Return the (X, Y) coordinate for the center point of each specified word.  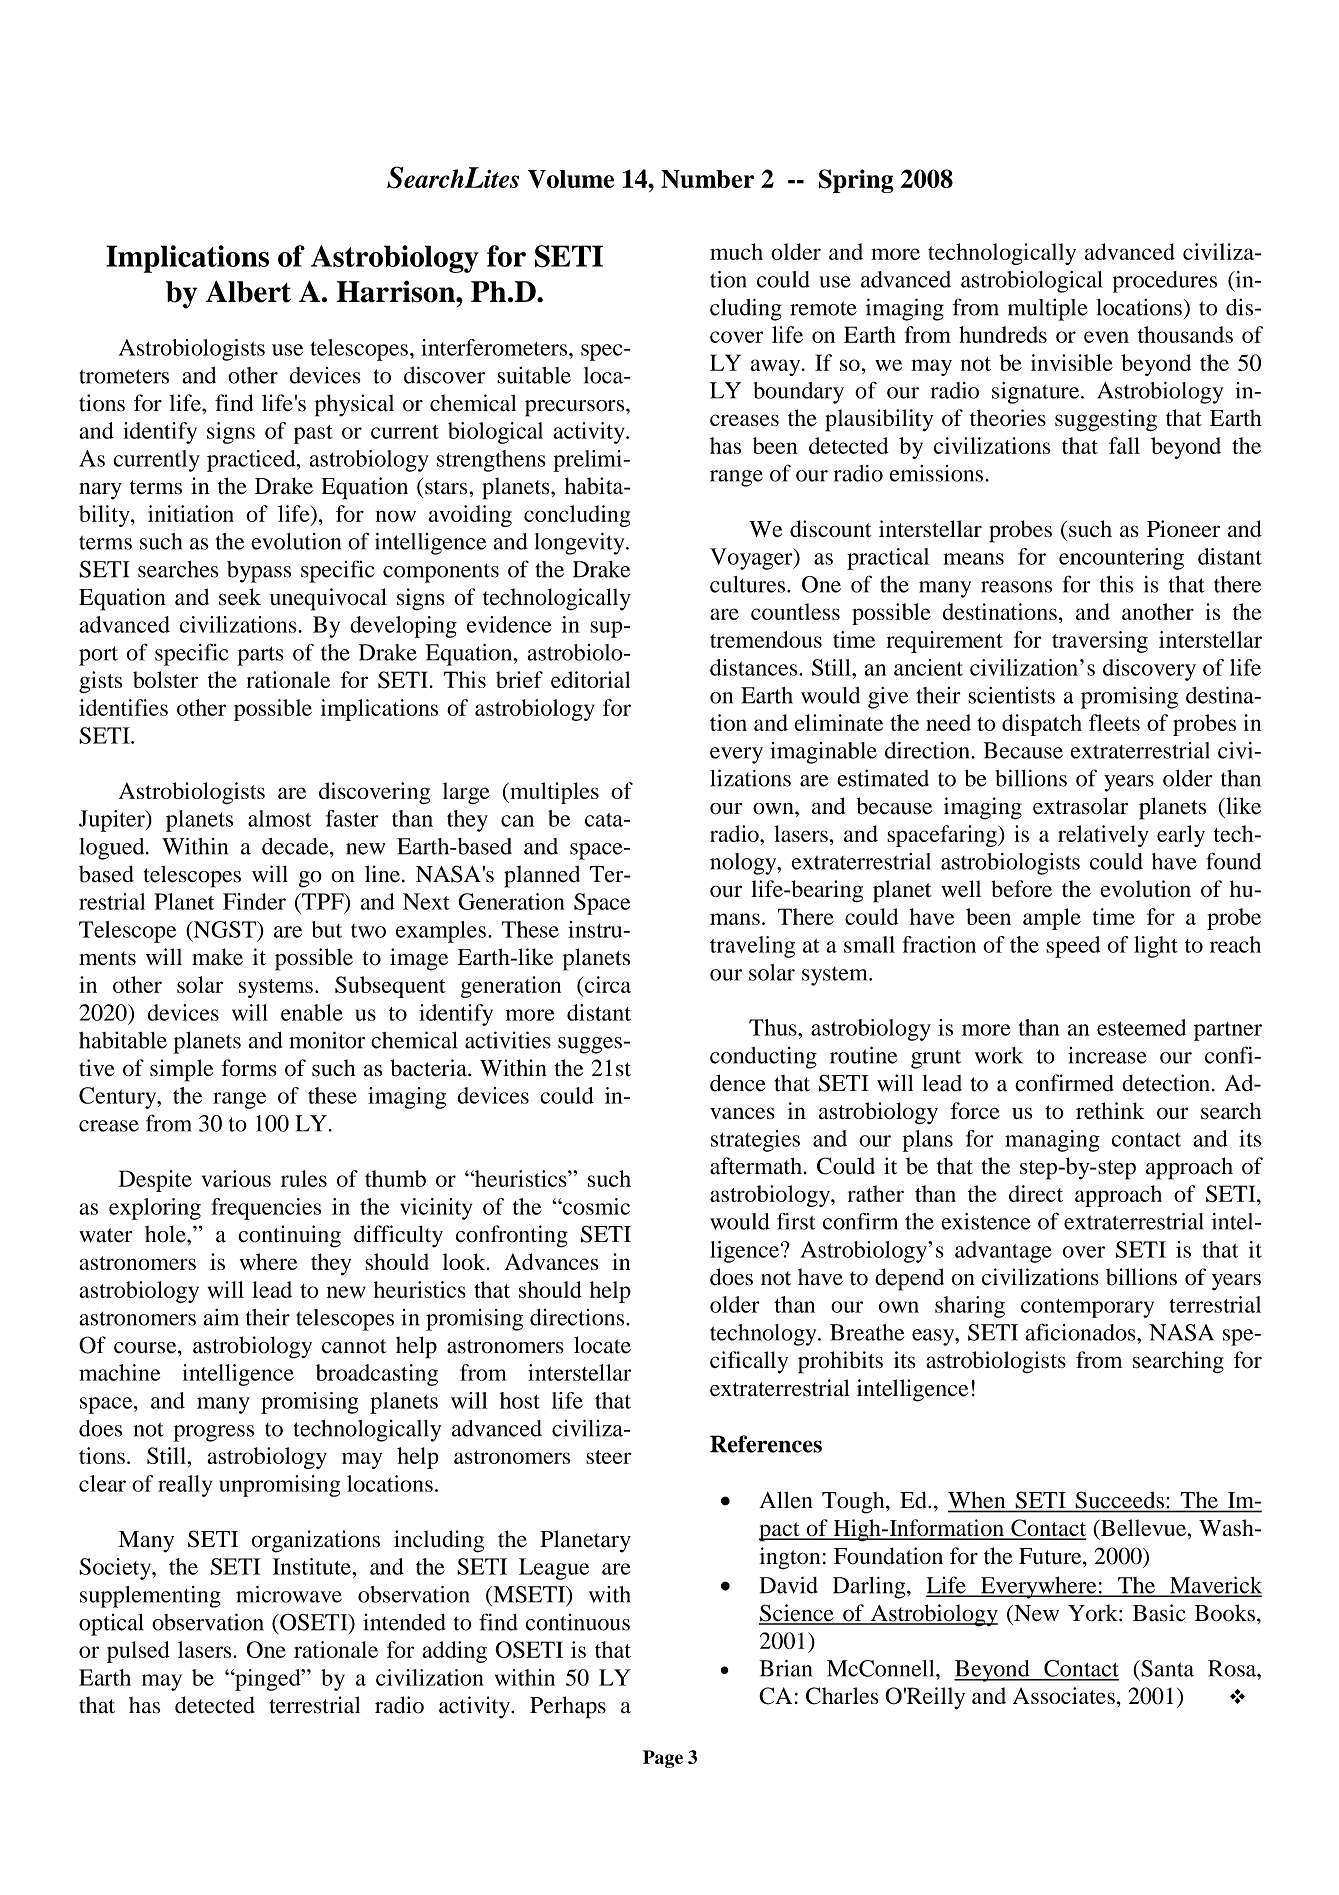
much (736, 251)
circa (607, 984)
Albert (248, 292)
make (217, 957)
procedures (1165, 282)
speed (1073, 947)
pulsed (138, 1652)
